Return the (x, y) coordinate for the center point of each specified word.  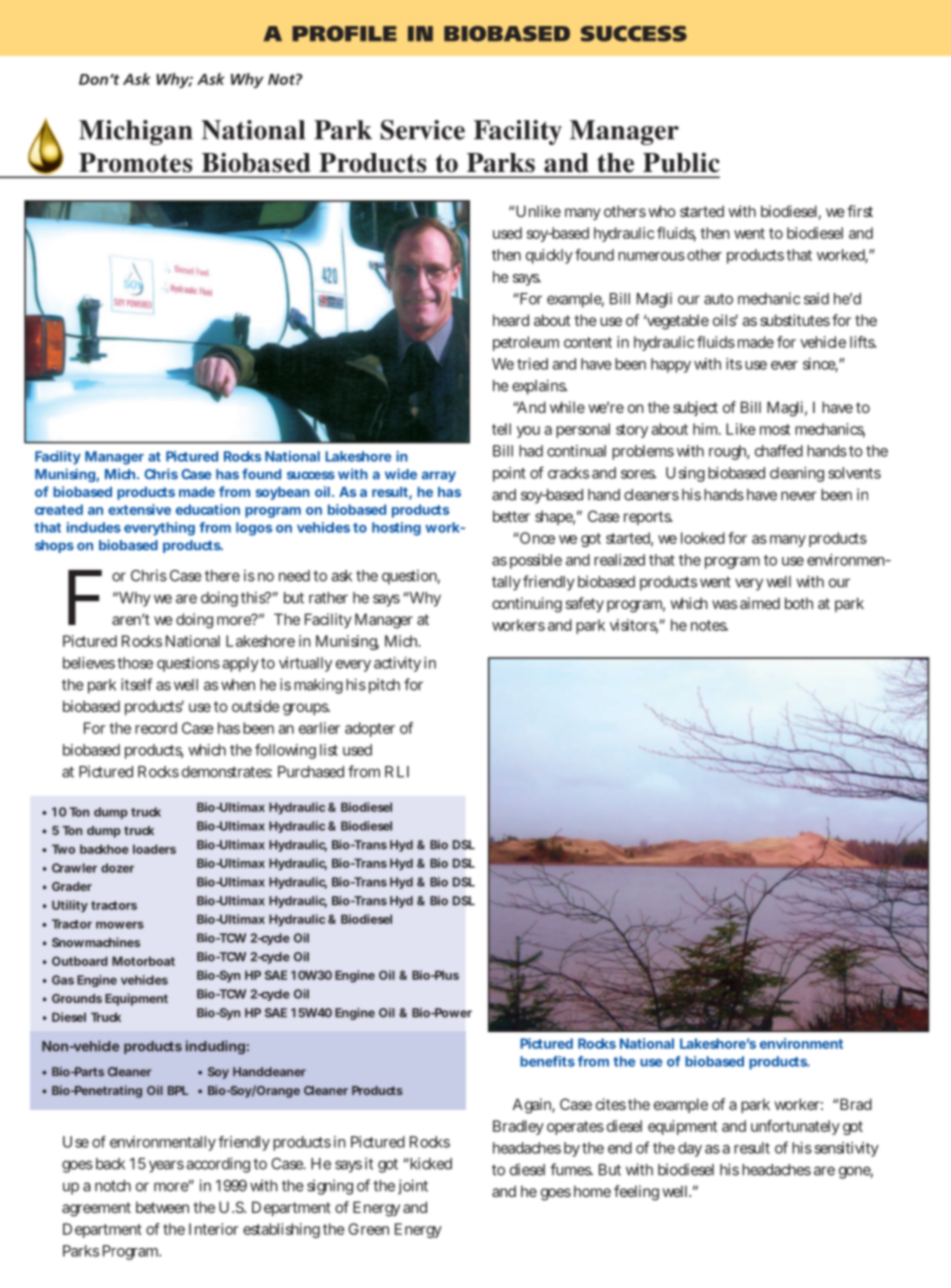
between (162, 1207)
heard (511, 320)
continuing (527, 605)
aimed (760, 603)
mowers (120, 925)
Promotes (135, 163)
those (135, 663)
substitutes (795, 320)
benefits (547, 1061)
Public (681, 162)
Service (423, 130)
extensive (139, 509)
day (690, 1149)
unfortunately (795, 1127)
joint (413, 1187)
